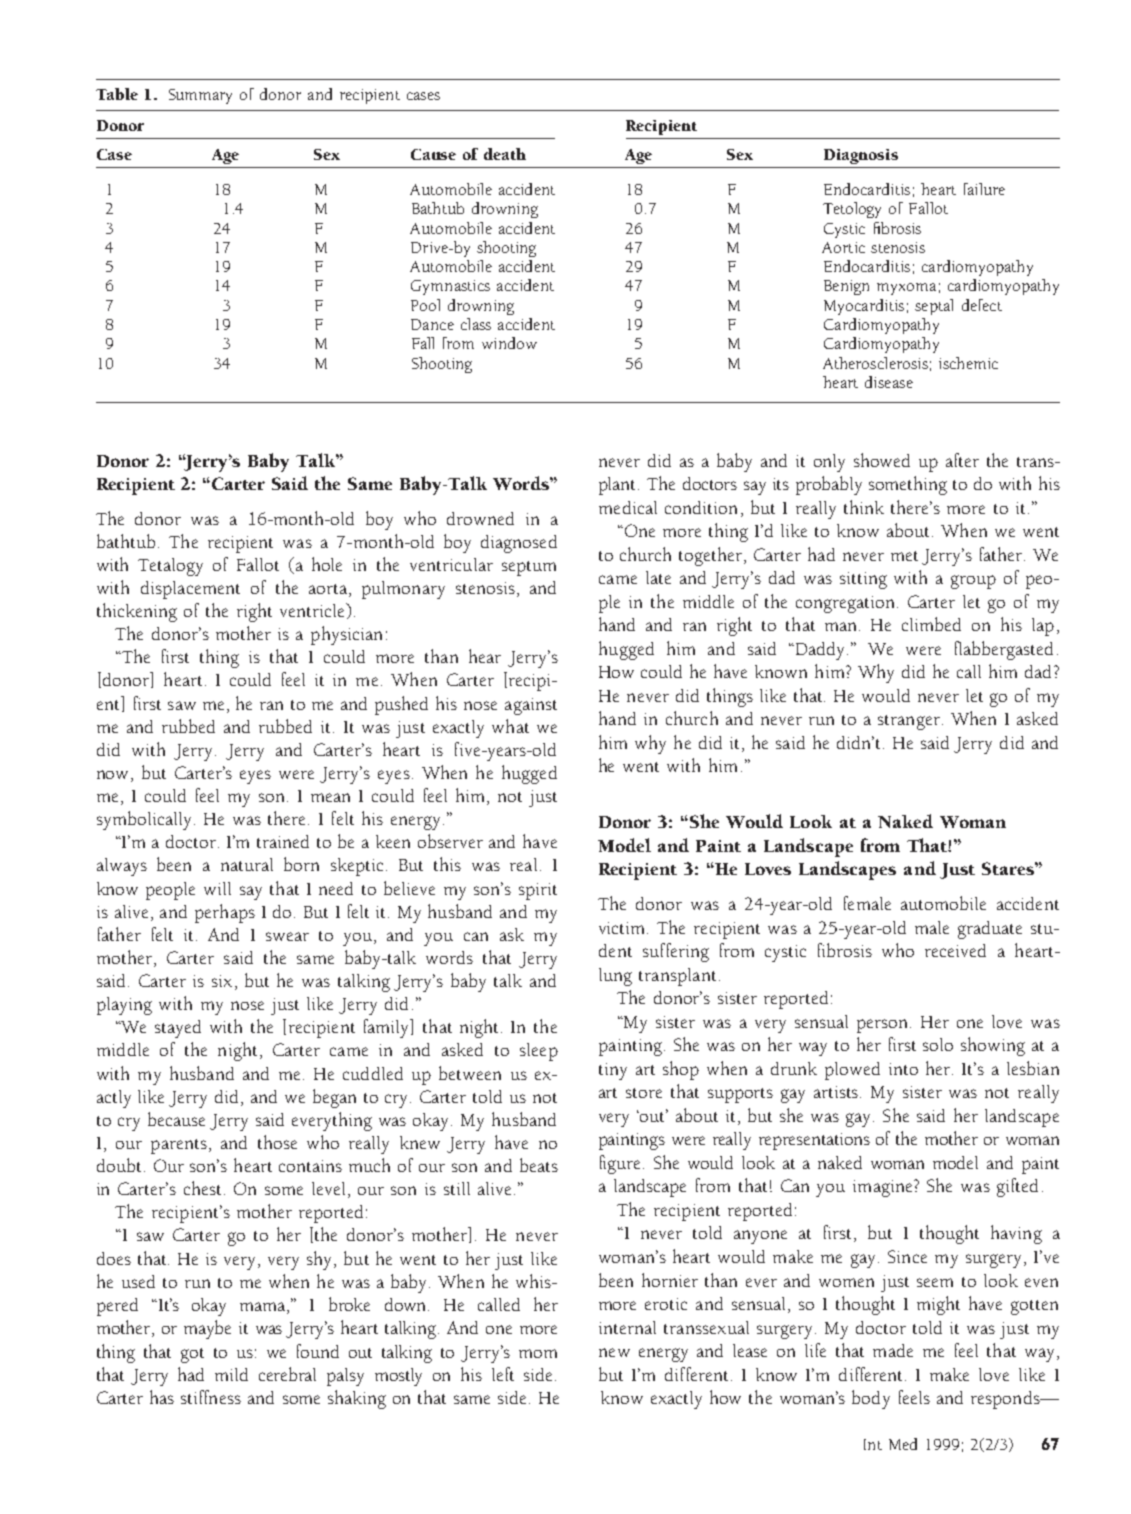 This image has height=1514, width=1131. I want to click on Diagnosis, so click(861, 156).
